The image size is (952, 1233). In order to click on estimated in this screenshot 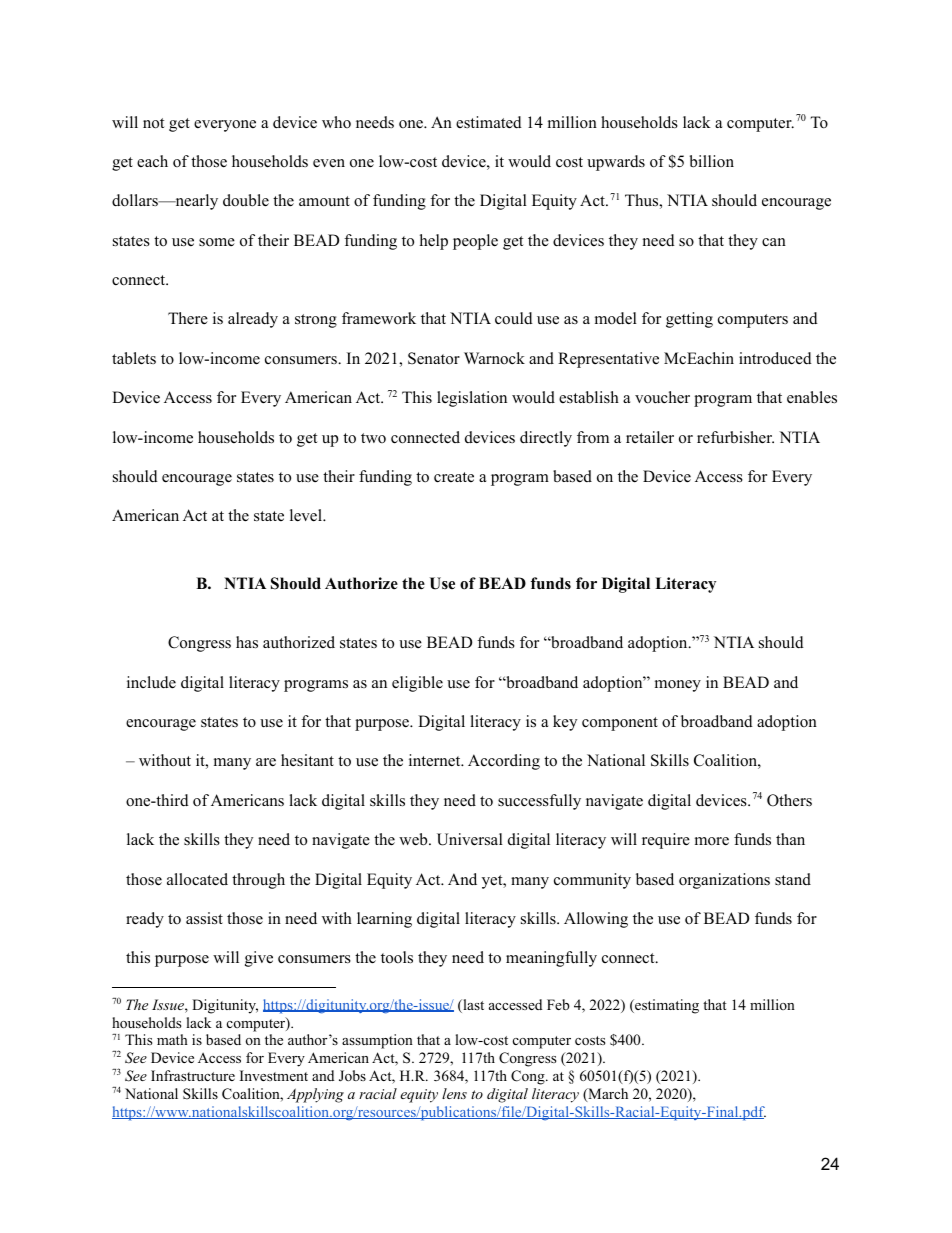, I will do `click(489, 122)`.
